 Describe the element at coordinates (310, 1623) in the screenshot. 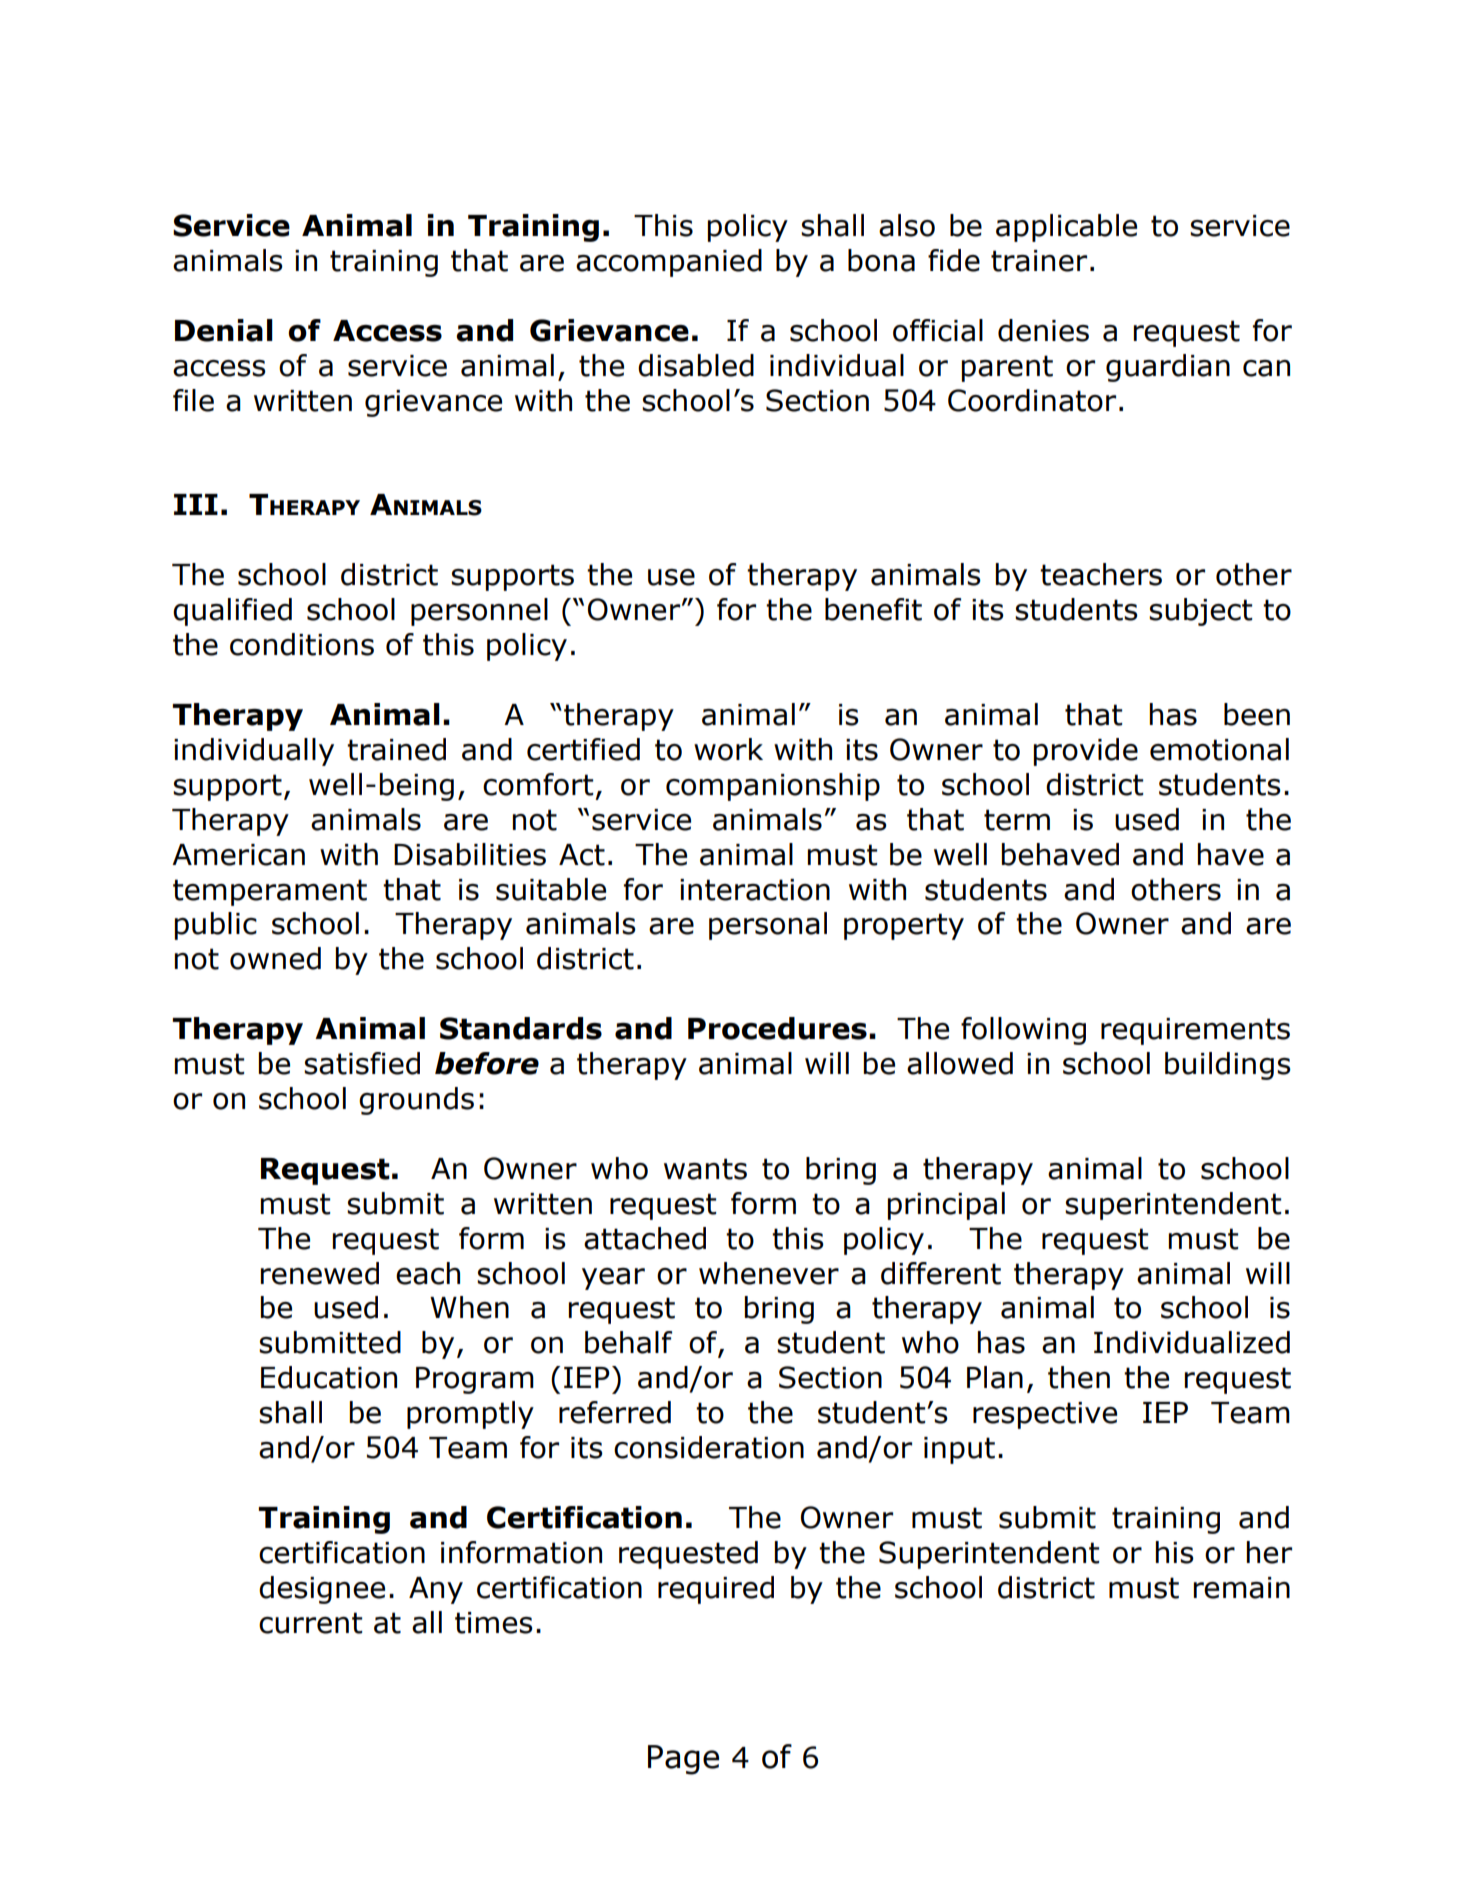

I see `current` at that location.
